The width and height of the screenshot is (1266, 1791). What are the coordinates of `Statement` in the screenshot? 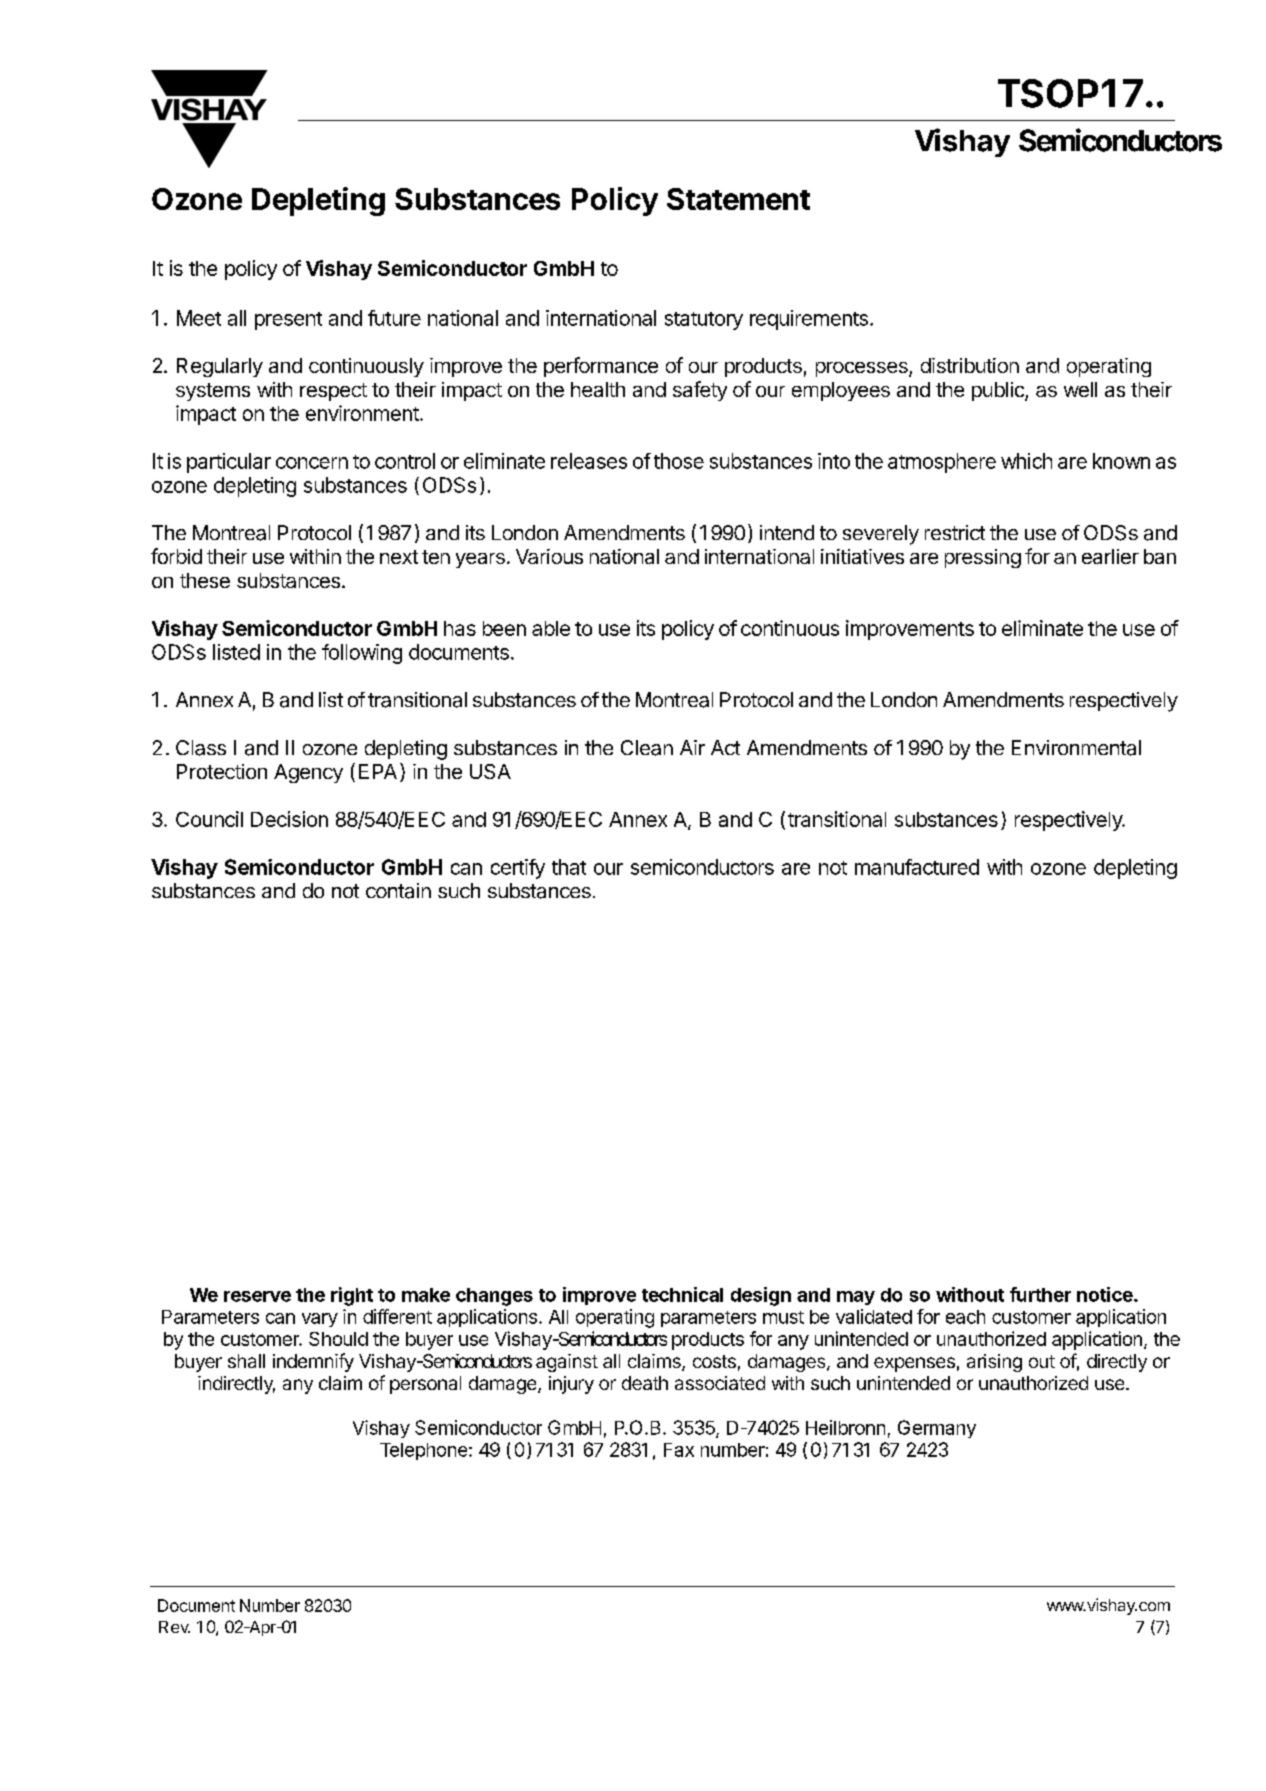 It's located at (738, 199).
